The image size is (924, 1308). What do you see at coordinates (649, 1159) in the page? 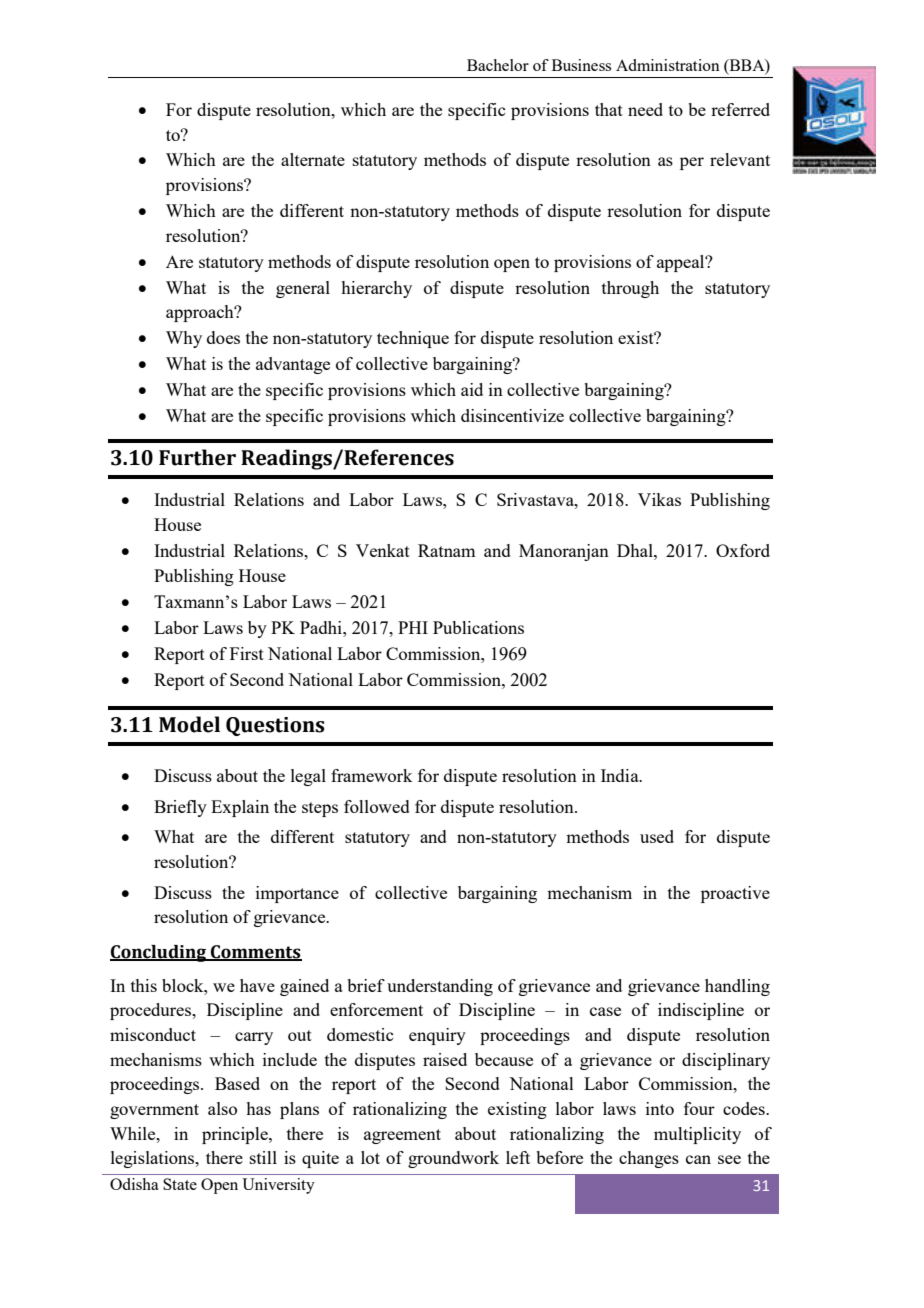
I see `changes` at bounding box center [649, 1159].
